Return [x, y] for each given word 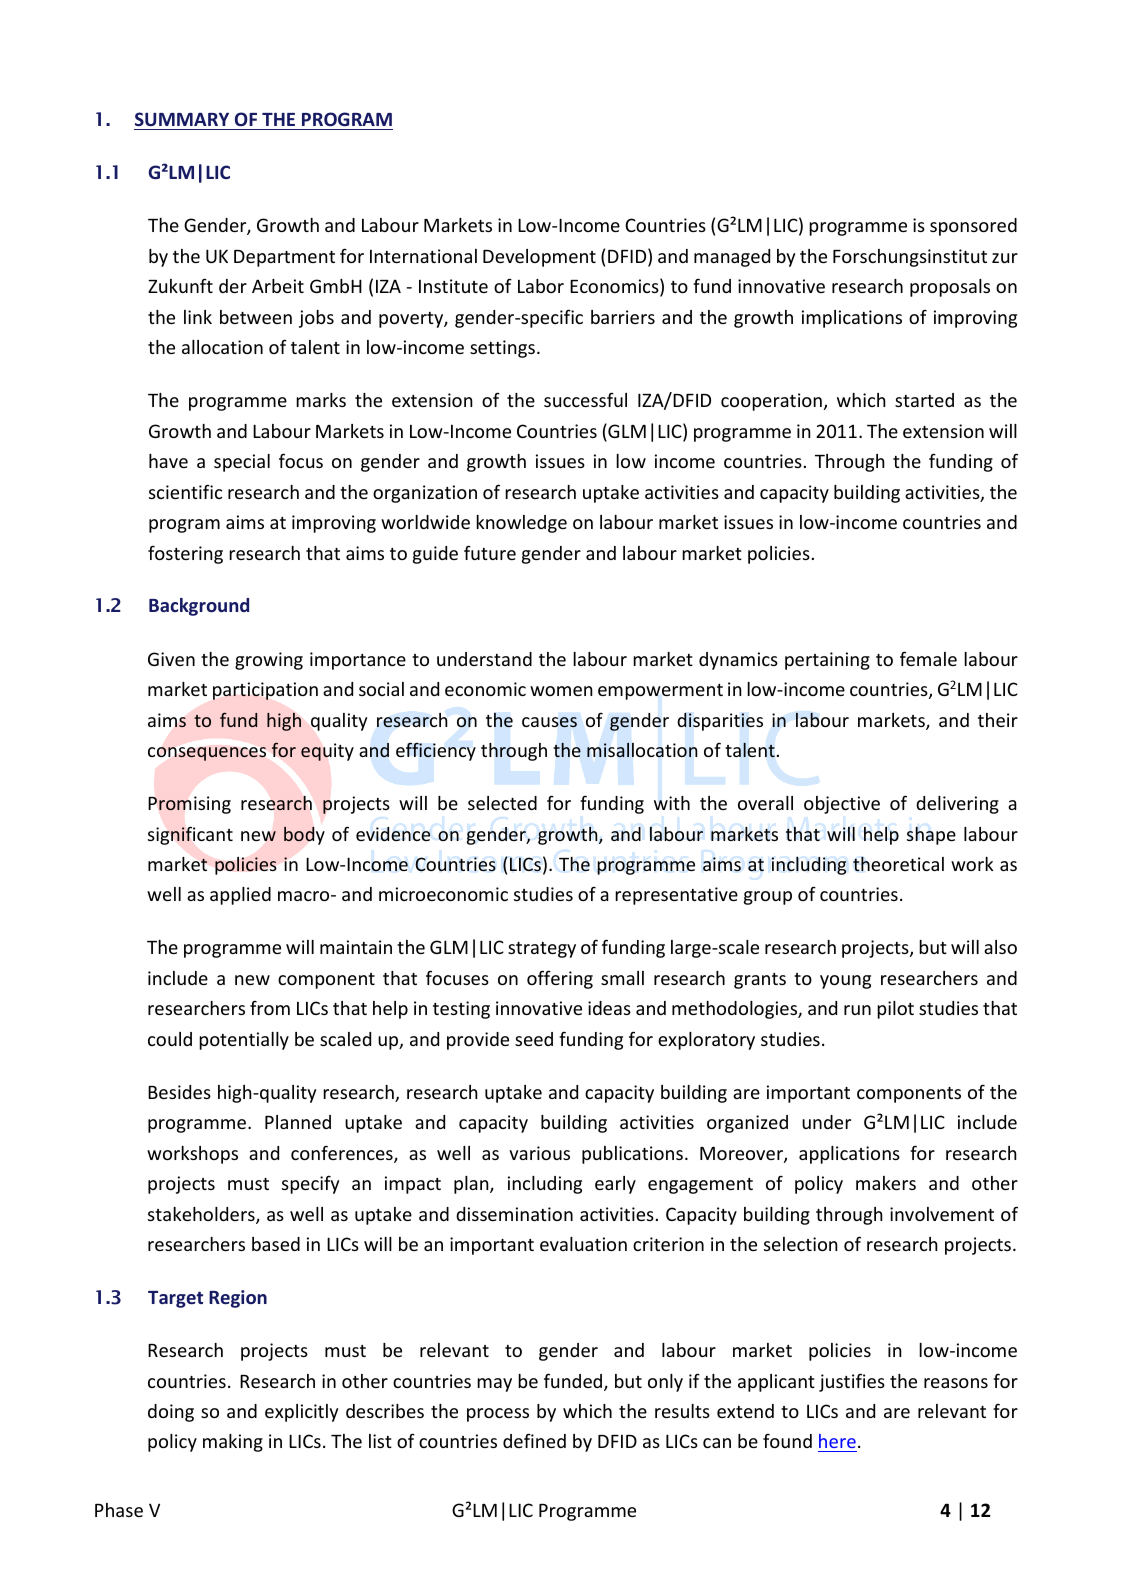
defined [534, 1440]
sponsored [973, 227]
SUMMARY [182, 119]
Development [539, 258]
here [837, 1441]
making [233, 1443]
